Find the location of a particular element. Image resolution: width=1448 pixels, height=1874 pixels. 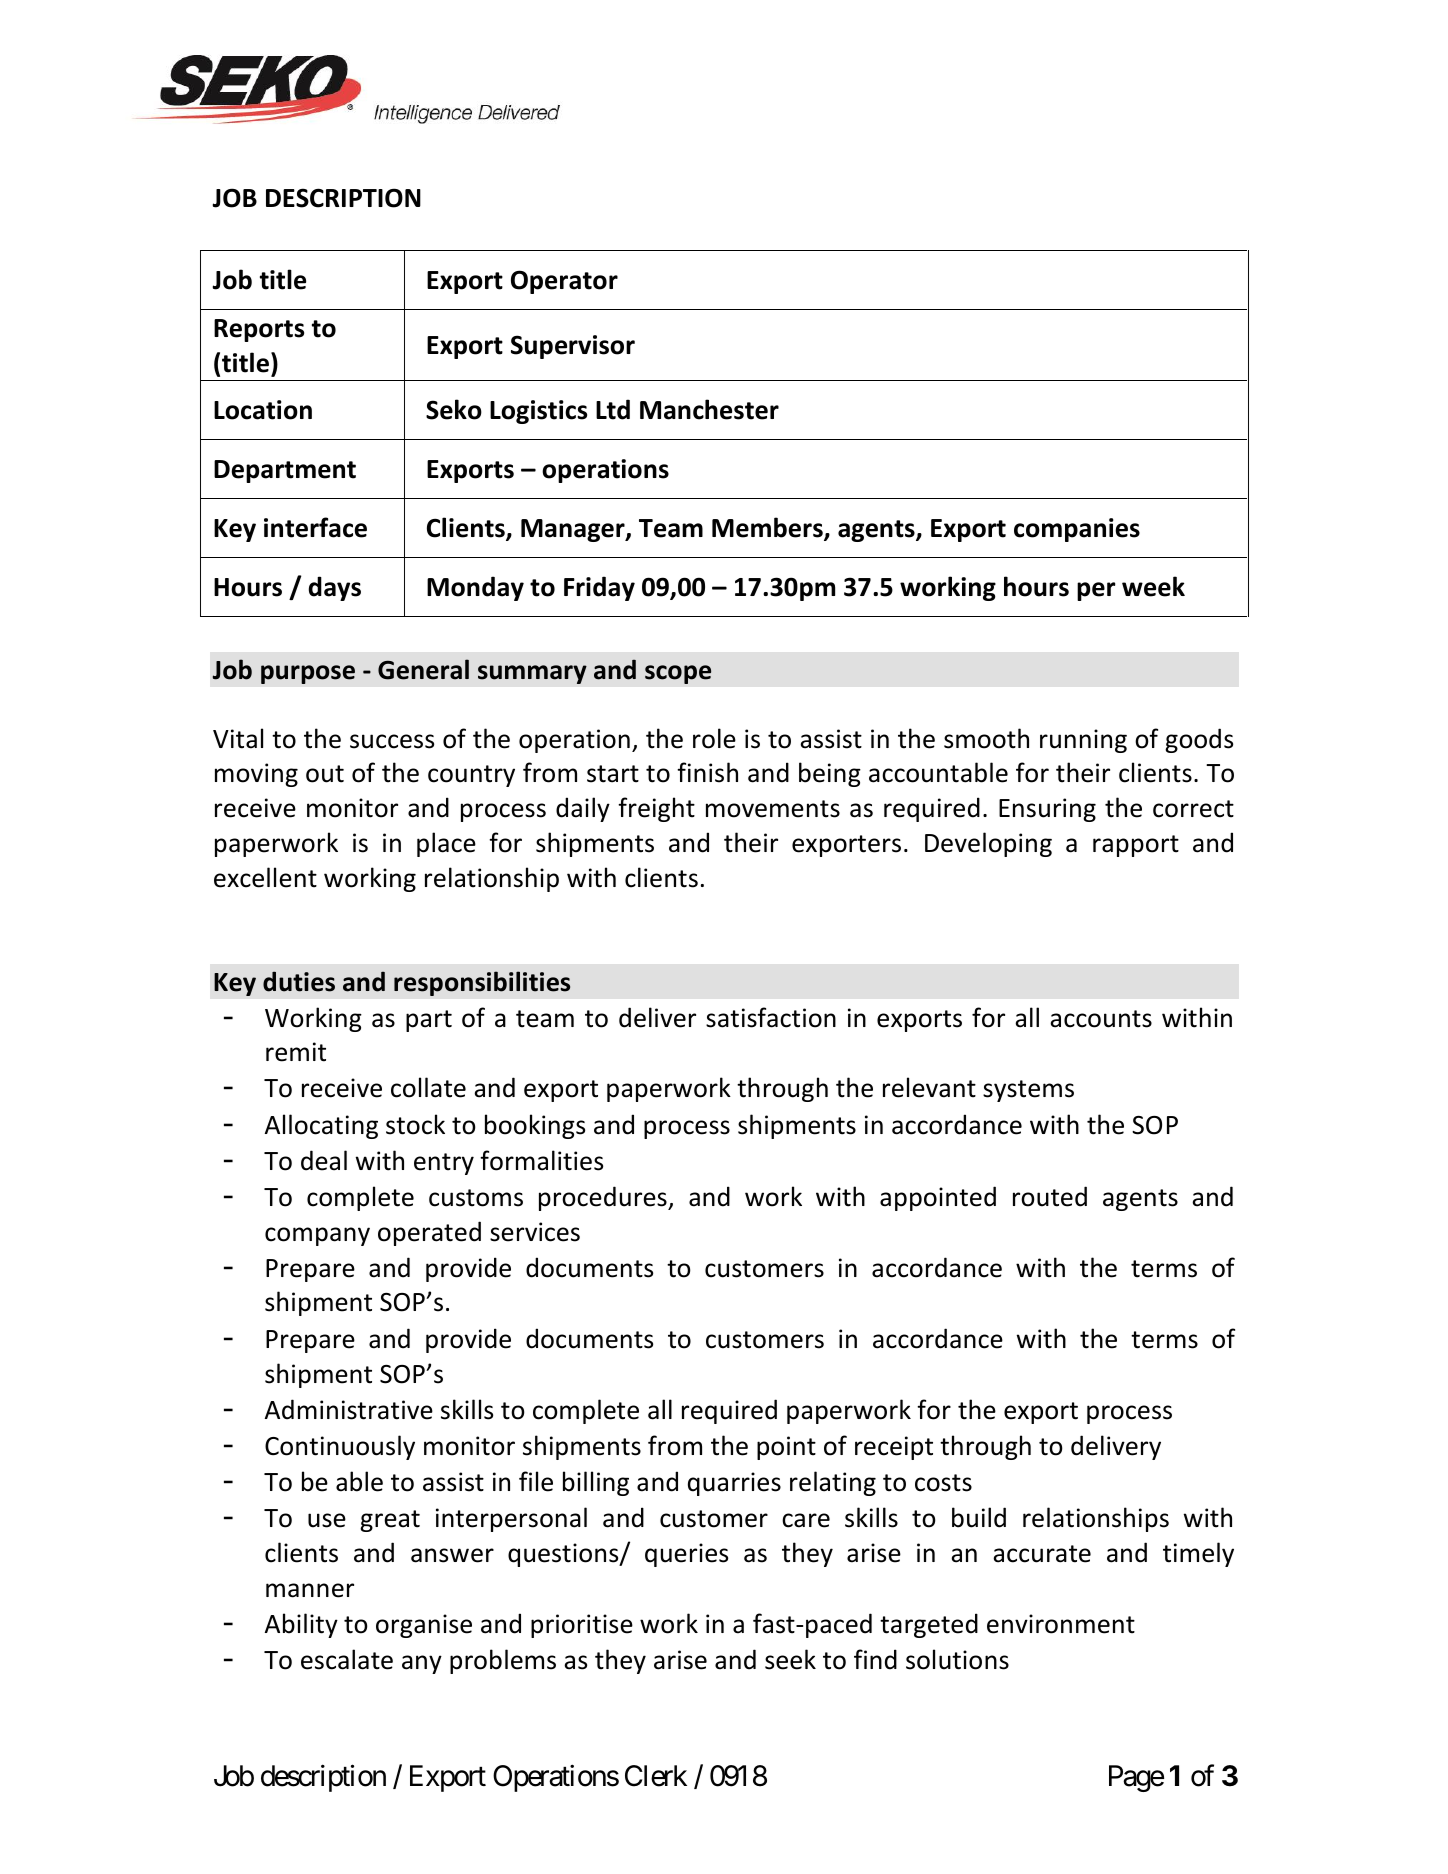

escalate is located at coordinates (347, 1659).
